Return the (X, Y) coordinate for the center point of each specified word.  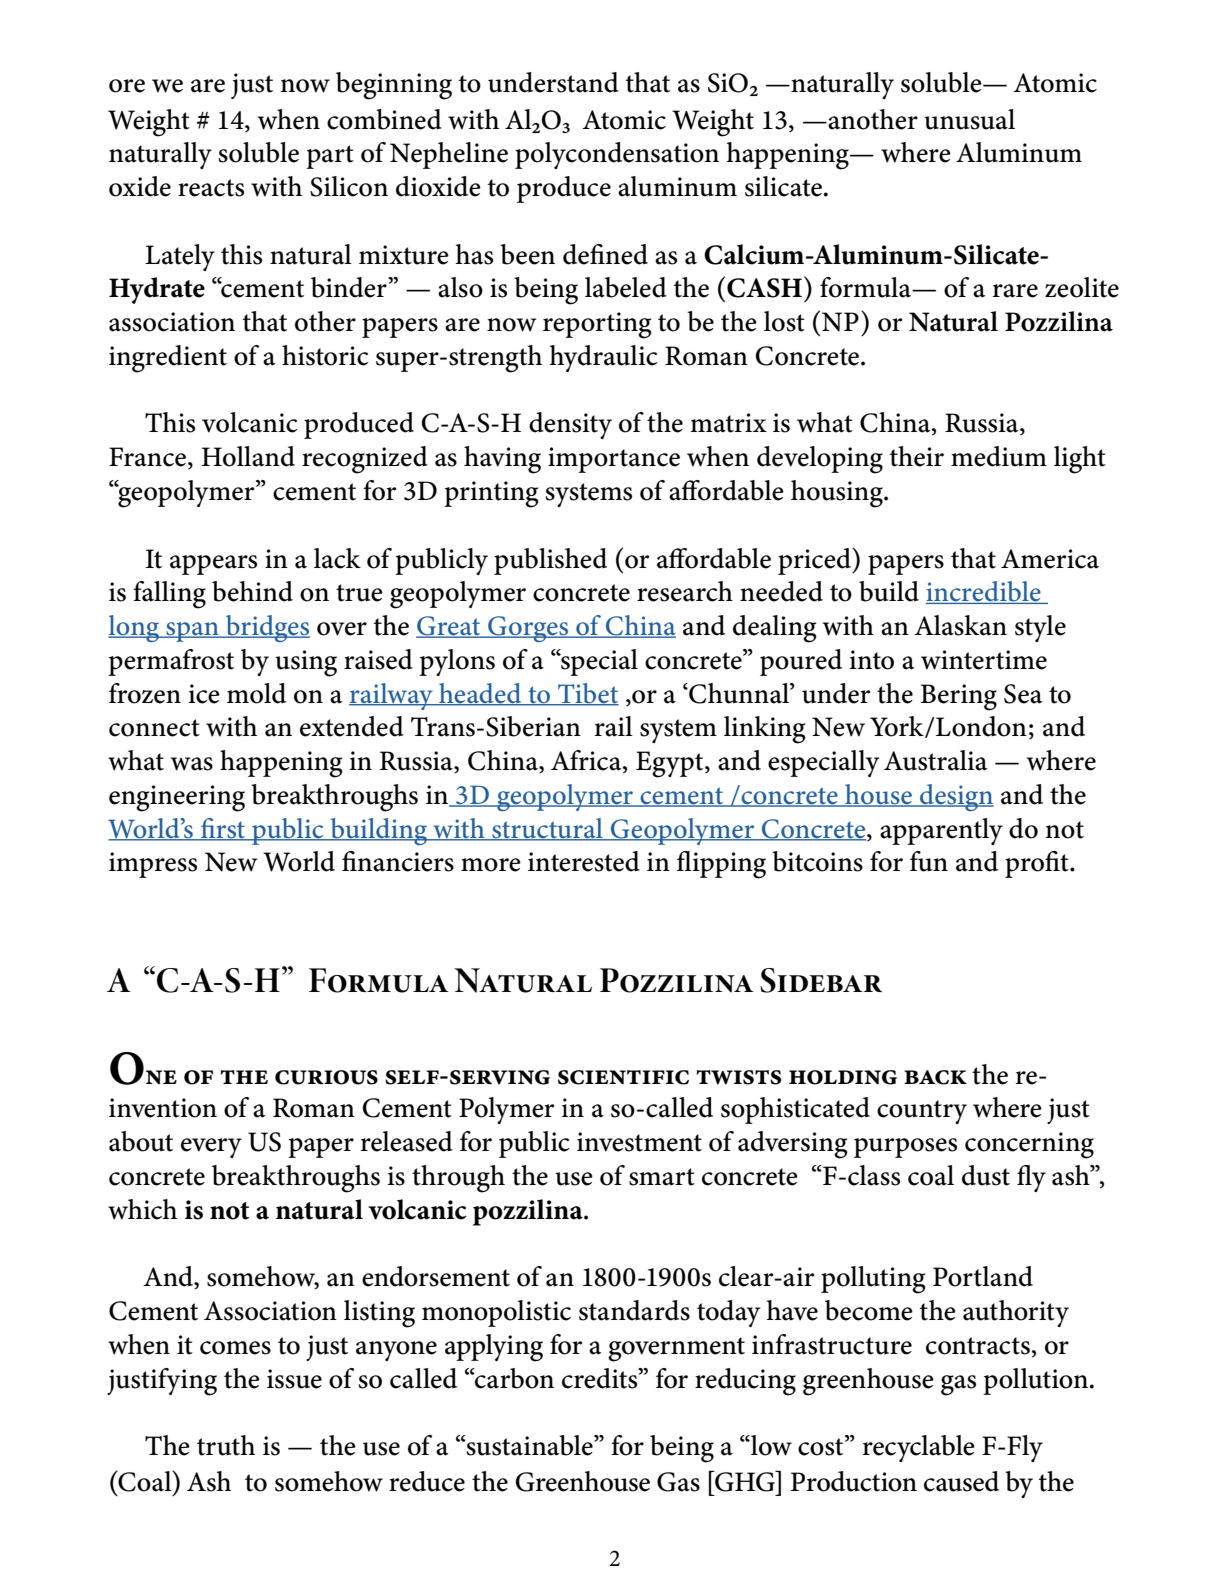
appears (213, 565)
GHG (745, 1481)
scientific (623, 1077)
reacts (211, 188)
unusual (969, 119)
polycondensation (617, 155)
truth (226, 1445)
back (935, 1077)
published (550, 561)
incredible (984, 592)
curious (326, 1077)
